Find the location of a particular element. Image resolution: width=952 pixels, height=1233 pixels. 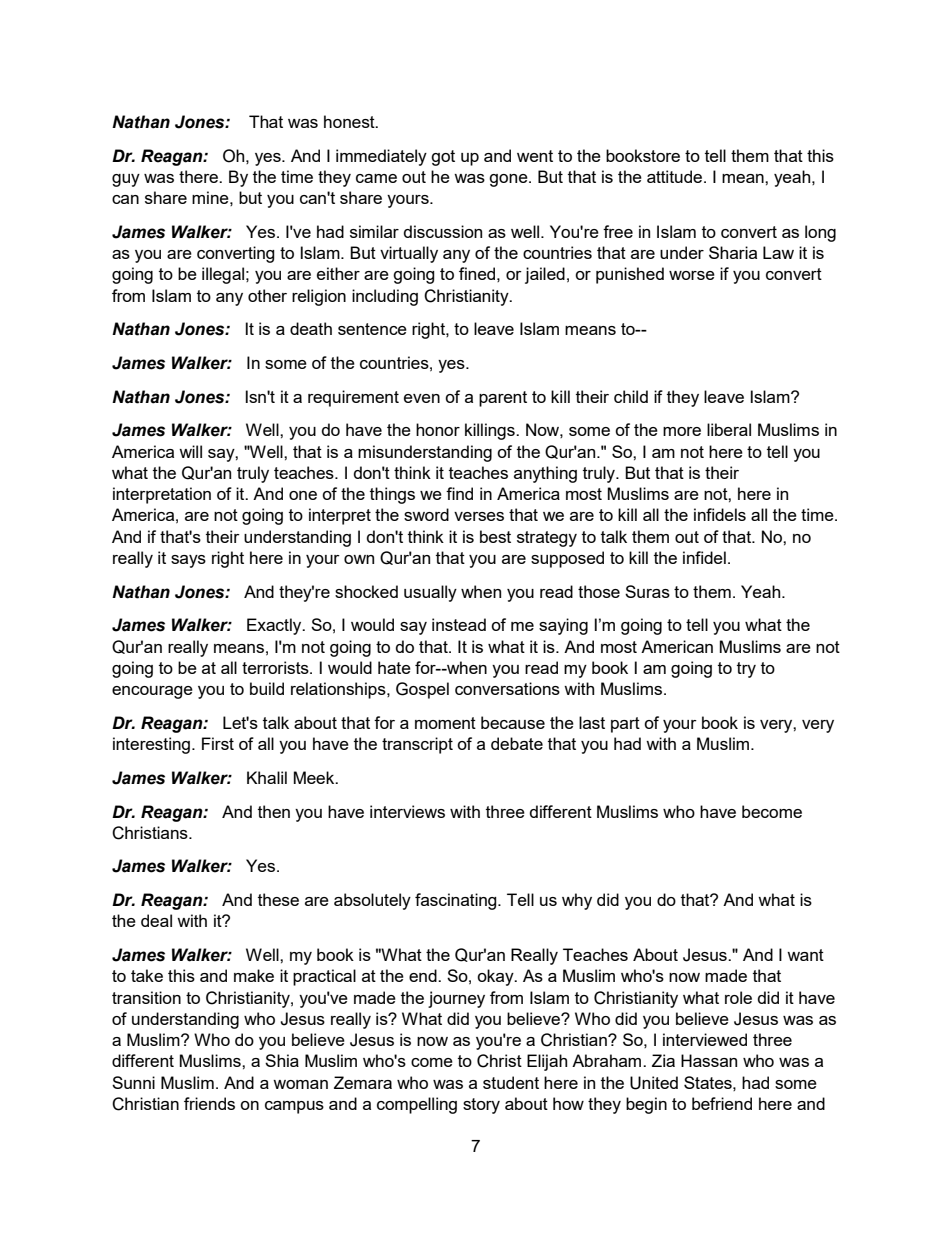

student is located at coordinates (511, 1082).
